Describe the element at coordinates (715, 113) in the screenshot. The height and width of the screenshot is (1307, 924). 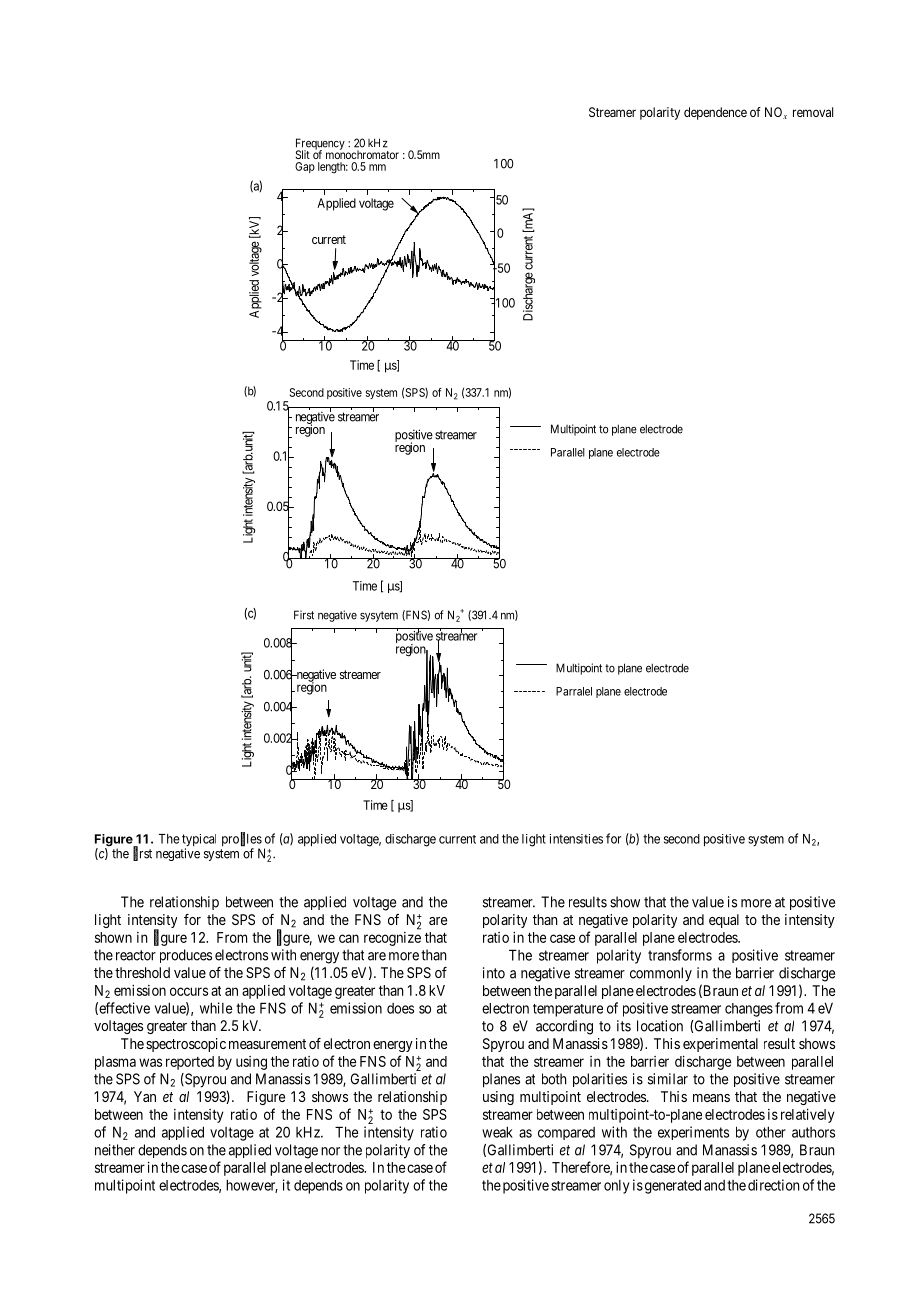
I see `dependence` at that location.
